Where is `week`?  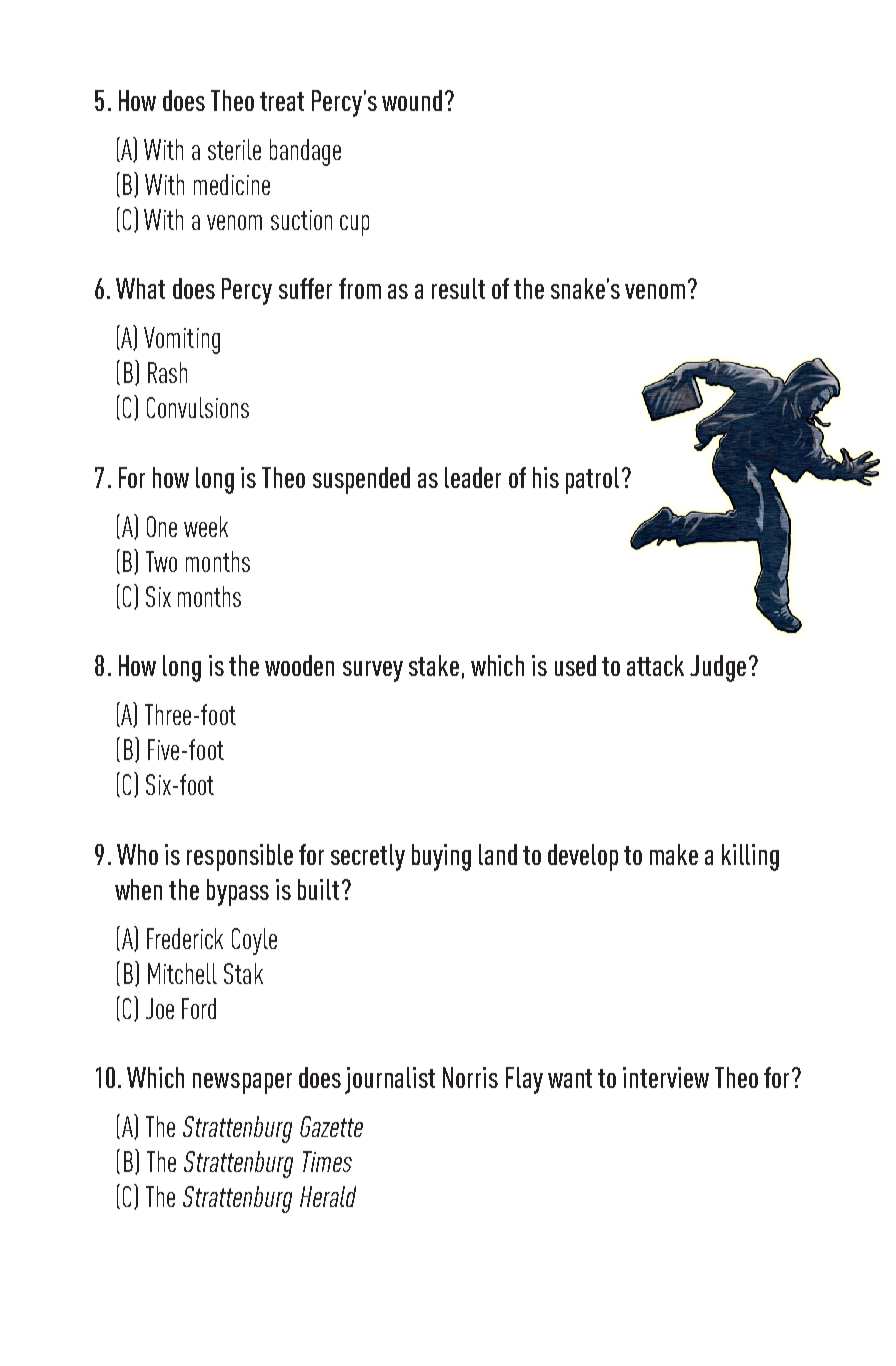
week is located at coordinates (206, 526).
